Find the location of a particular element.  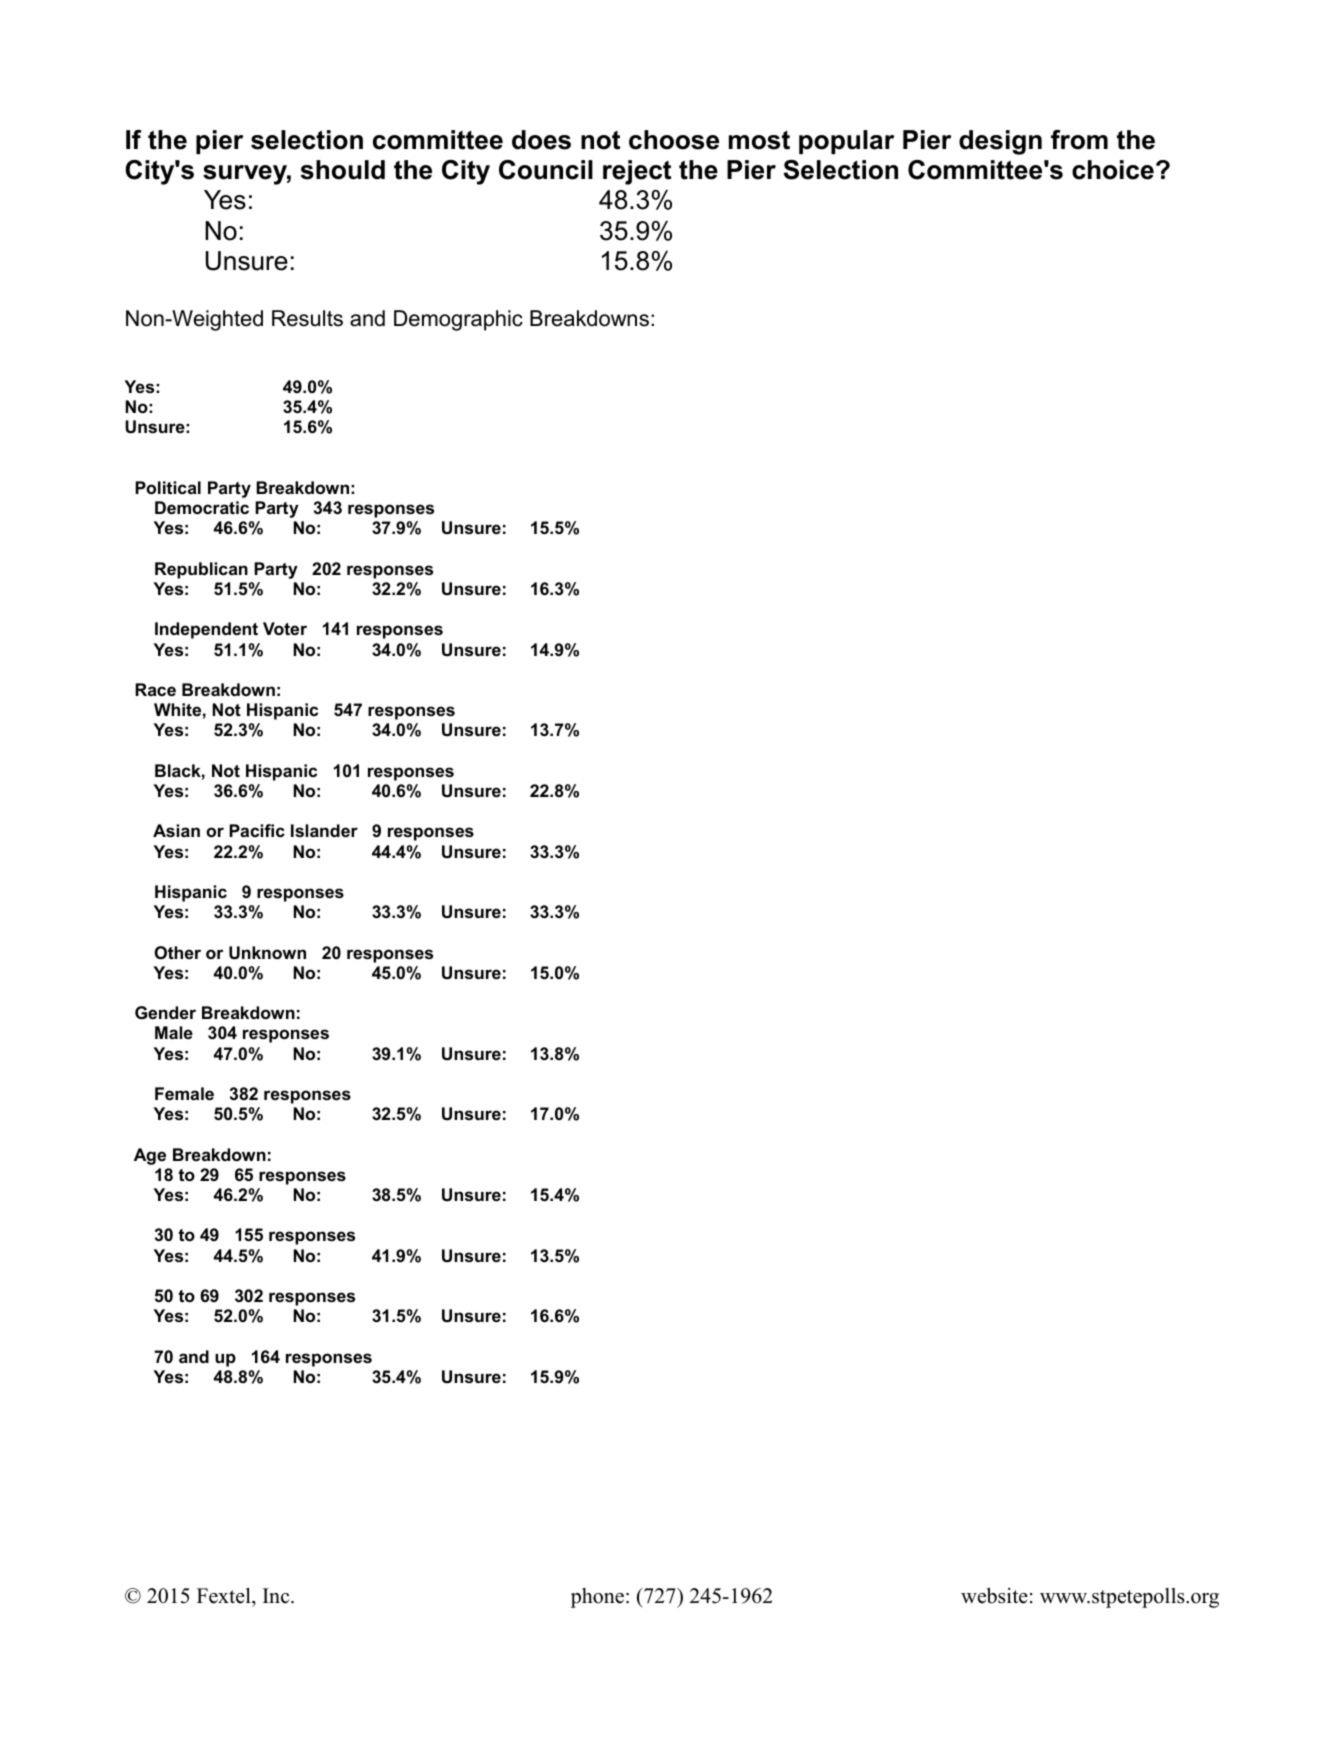

Age is located at coordinates (150, 1156).
